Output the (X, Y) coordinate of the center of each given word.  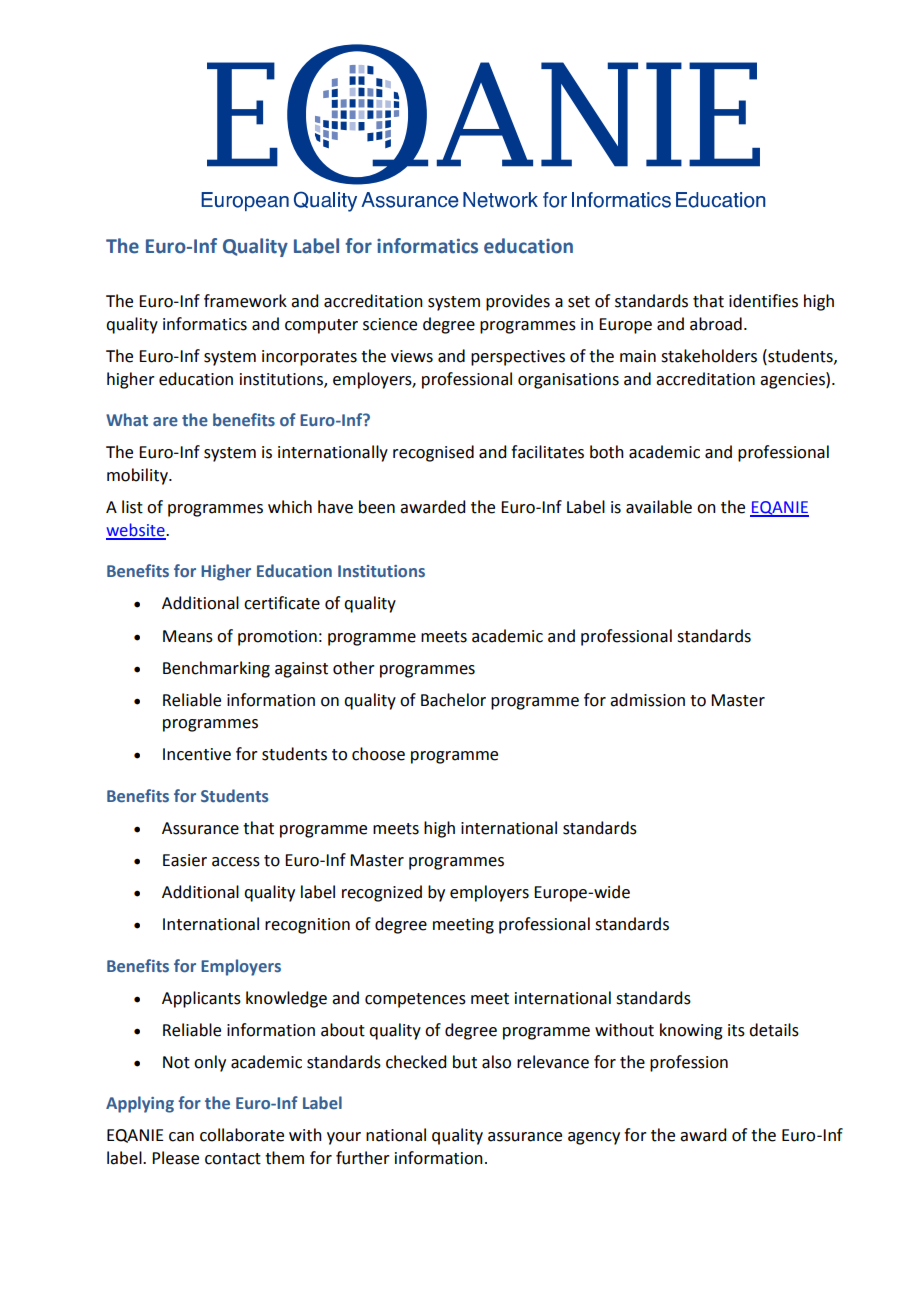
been (377, 507)
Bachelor (453, 700)
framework (245, 301)
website (136, 531)
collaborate (242, 1135)
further (363, 1158)
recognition (307, 926)
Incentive (197, 754)
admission (647, 700)
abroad (716, 324)
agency (594, 1138)
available (659, 507)
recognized (382, 893)
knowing (691, 1031)
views (412, 356)
